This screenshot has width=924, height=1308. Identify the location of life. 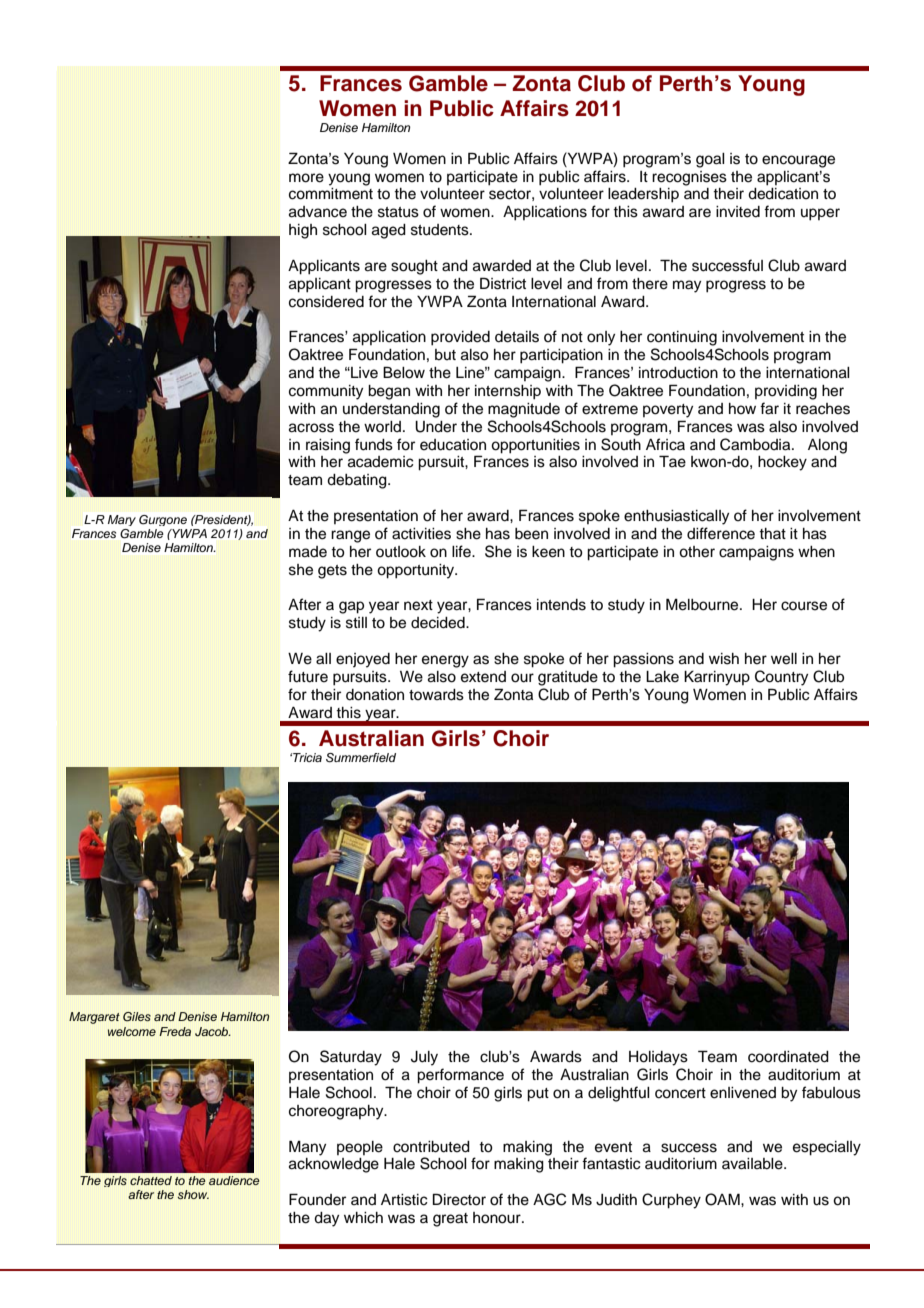
(462, 551).
